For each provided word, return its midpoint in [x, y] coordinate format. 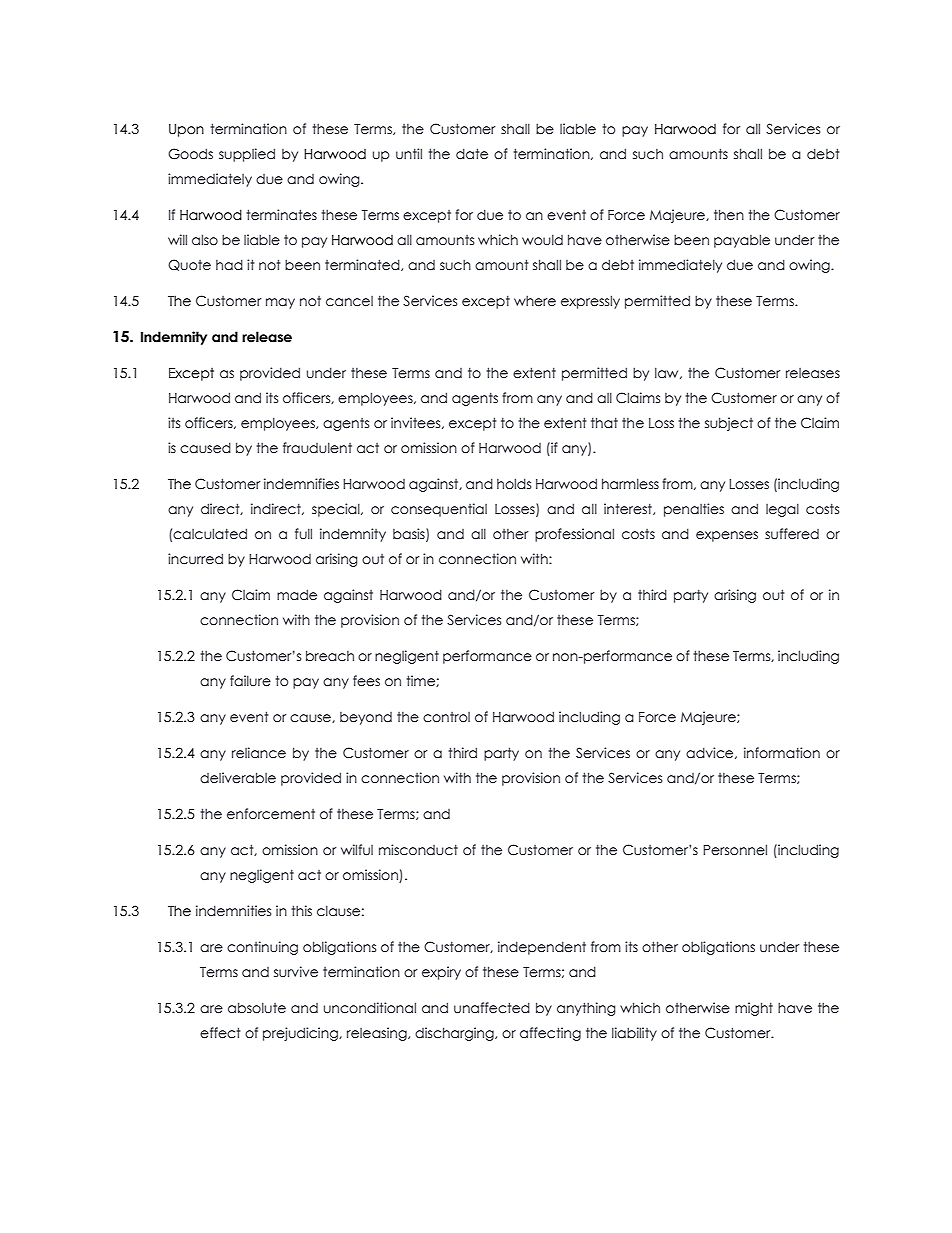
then [729, 214]
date [472, 154]
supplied [247, 155]
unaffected [492, 1008]
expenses [727, 536]
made [297, 595]
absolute [257, 1008]
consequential [439, 510]
